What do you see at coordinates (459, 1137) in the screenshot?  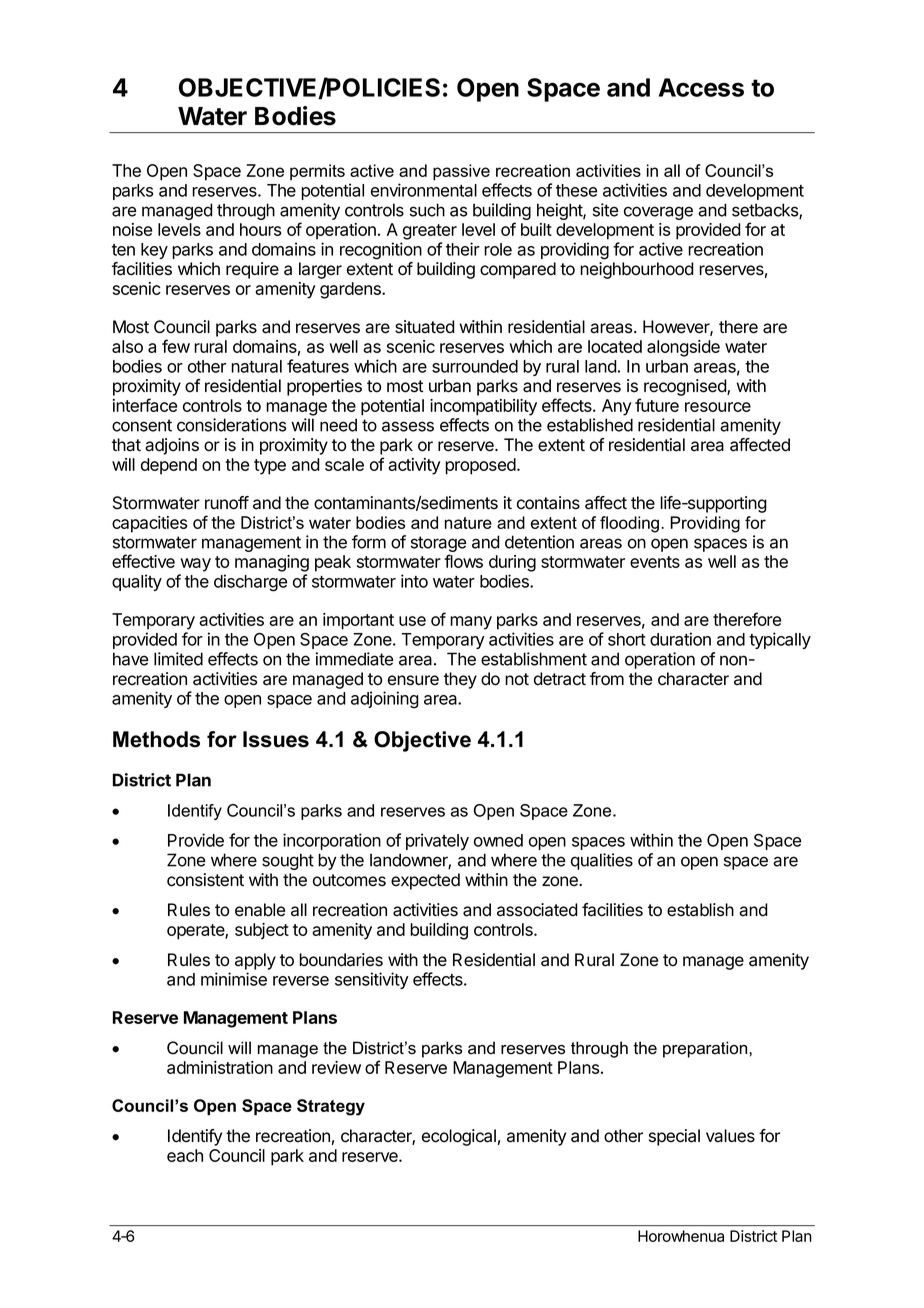 I see `ecological` at bounding box center [459, 1137].
